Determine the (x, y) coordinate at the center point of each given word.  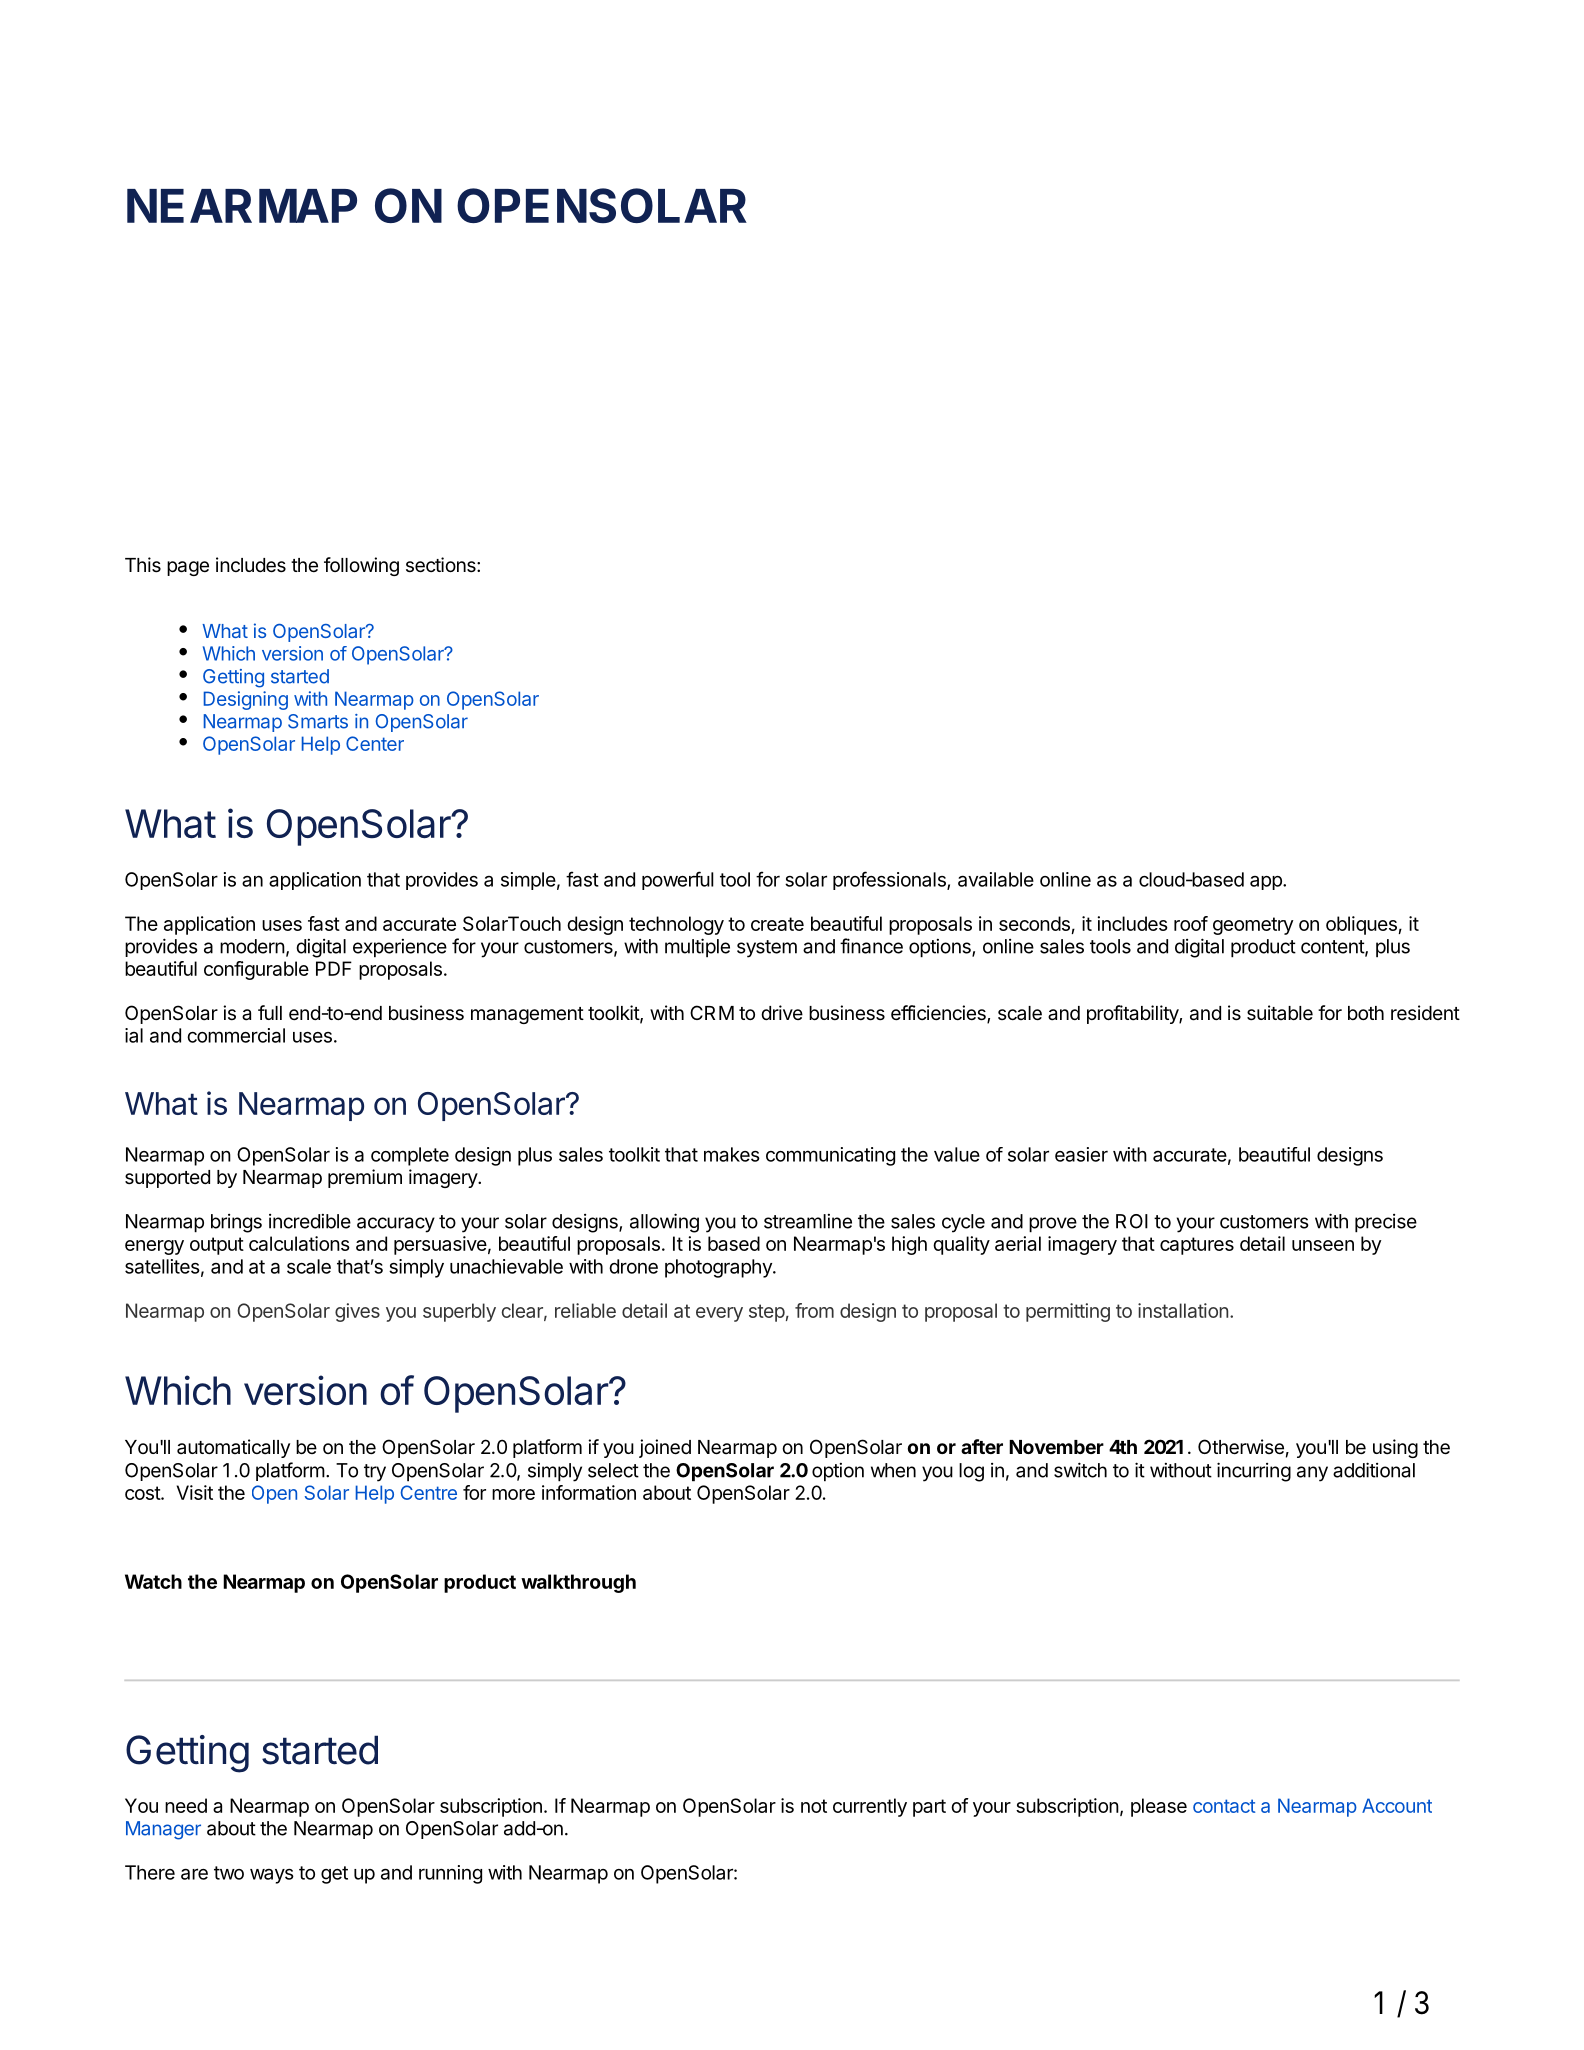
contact (1224, 1806)
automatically (233, 1448)
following (361, 566)
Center (375, 743)
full (270, 1012)
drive (782, 1012)
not (814, 1806)
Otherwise (1241, 1447)
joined (665, 1448)
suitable (1280, 1013)
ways (272, 1876)
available (996, 879)
